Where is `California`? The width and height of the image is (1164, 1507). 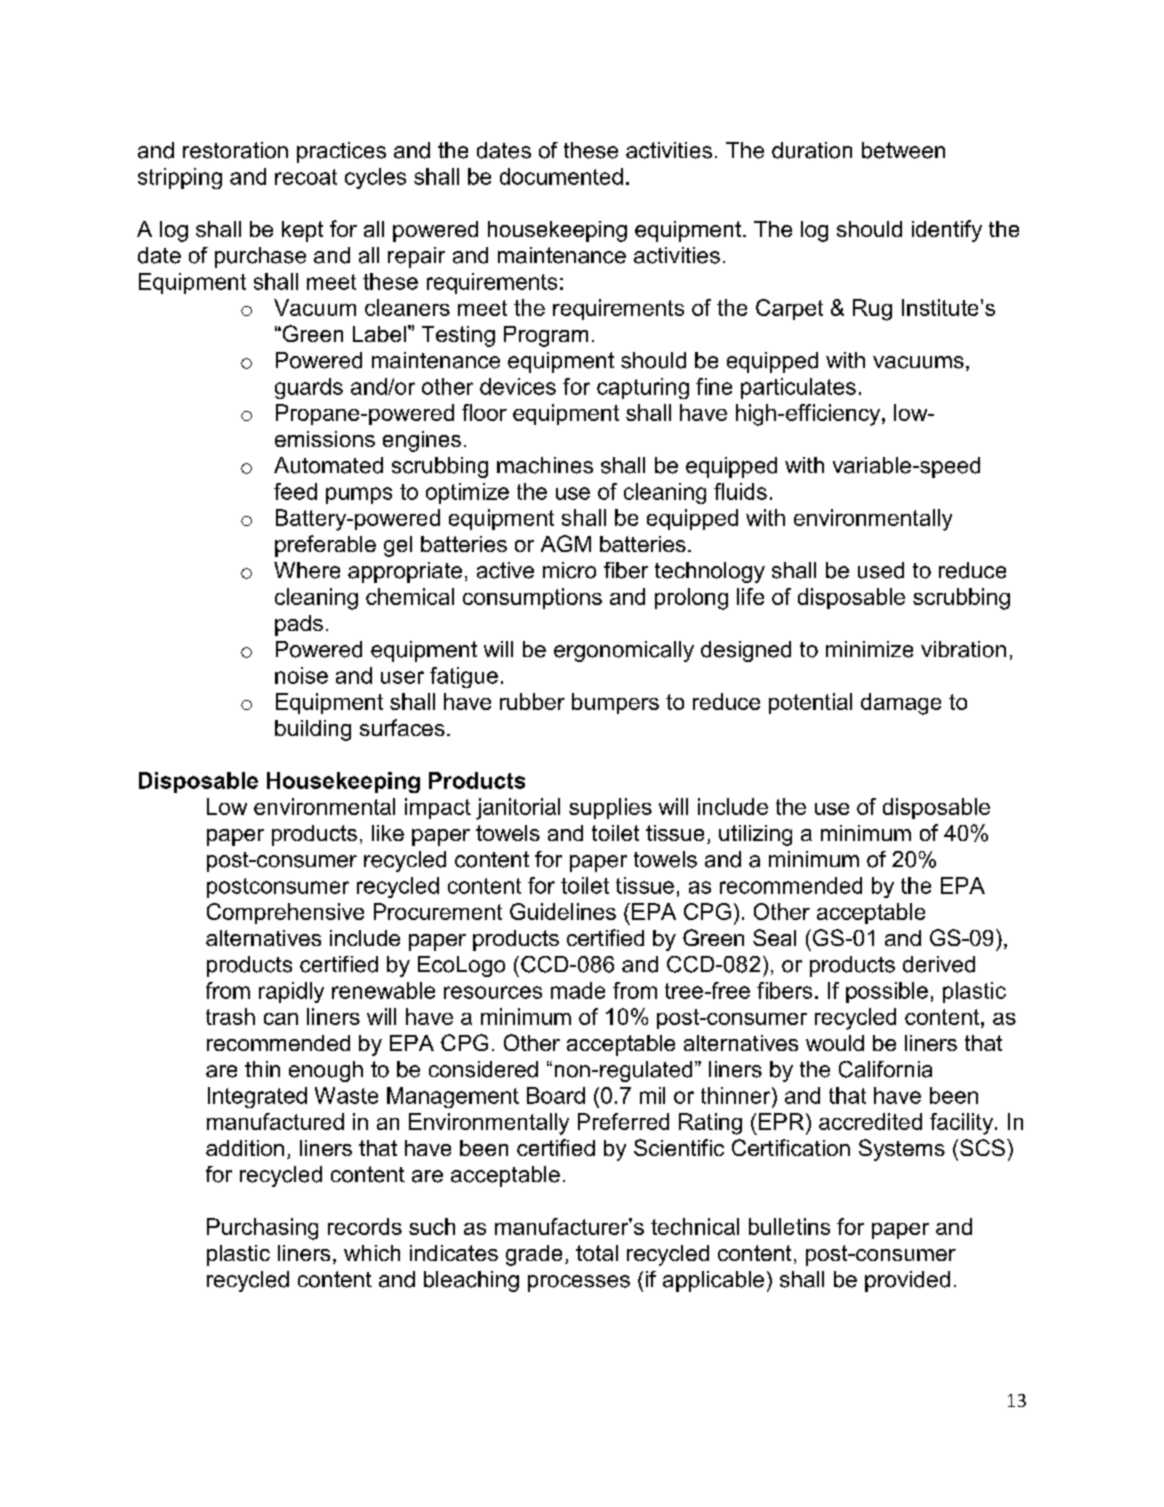
California is located at coordinates (885, 1069).
